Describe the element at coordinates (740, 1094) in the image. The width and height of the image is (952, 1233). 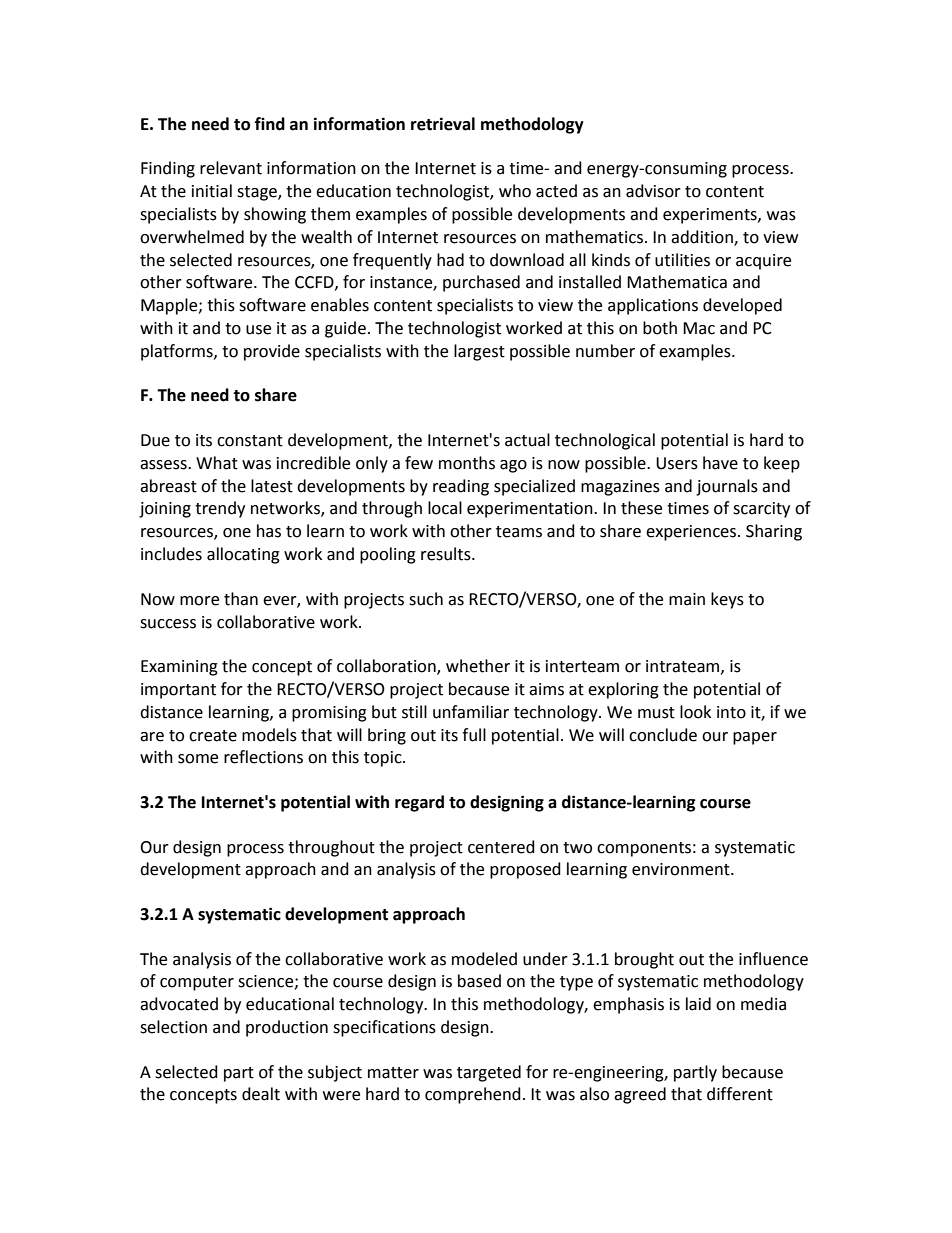
I see `different` at that location.
